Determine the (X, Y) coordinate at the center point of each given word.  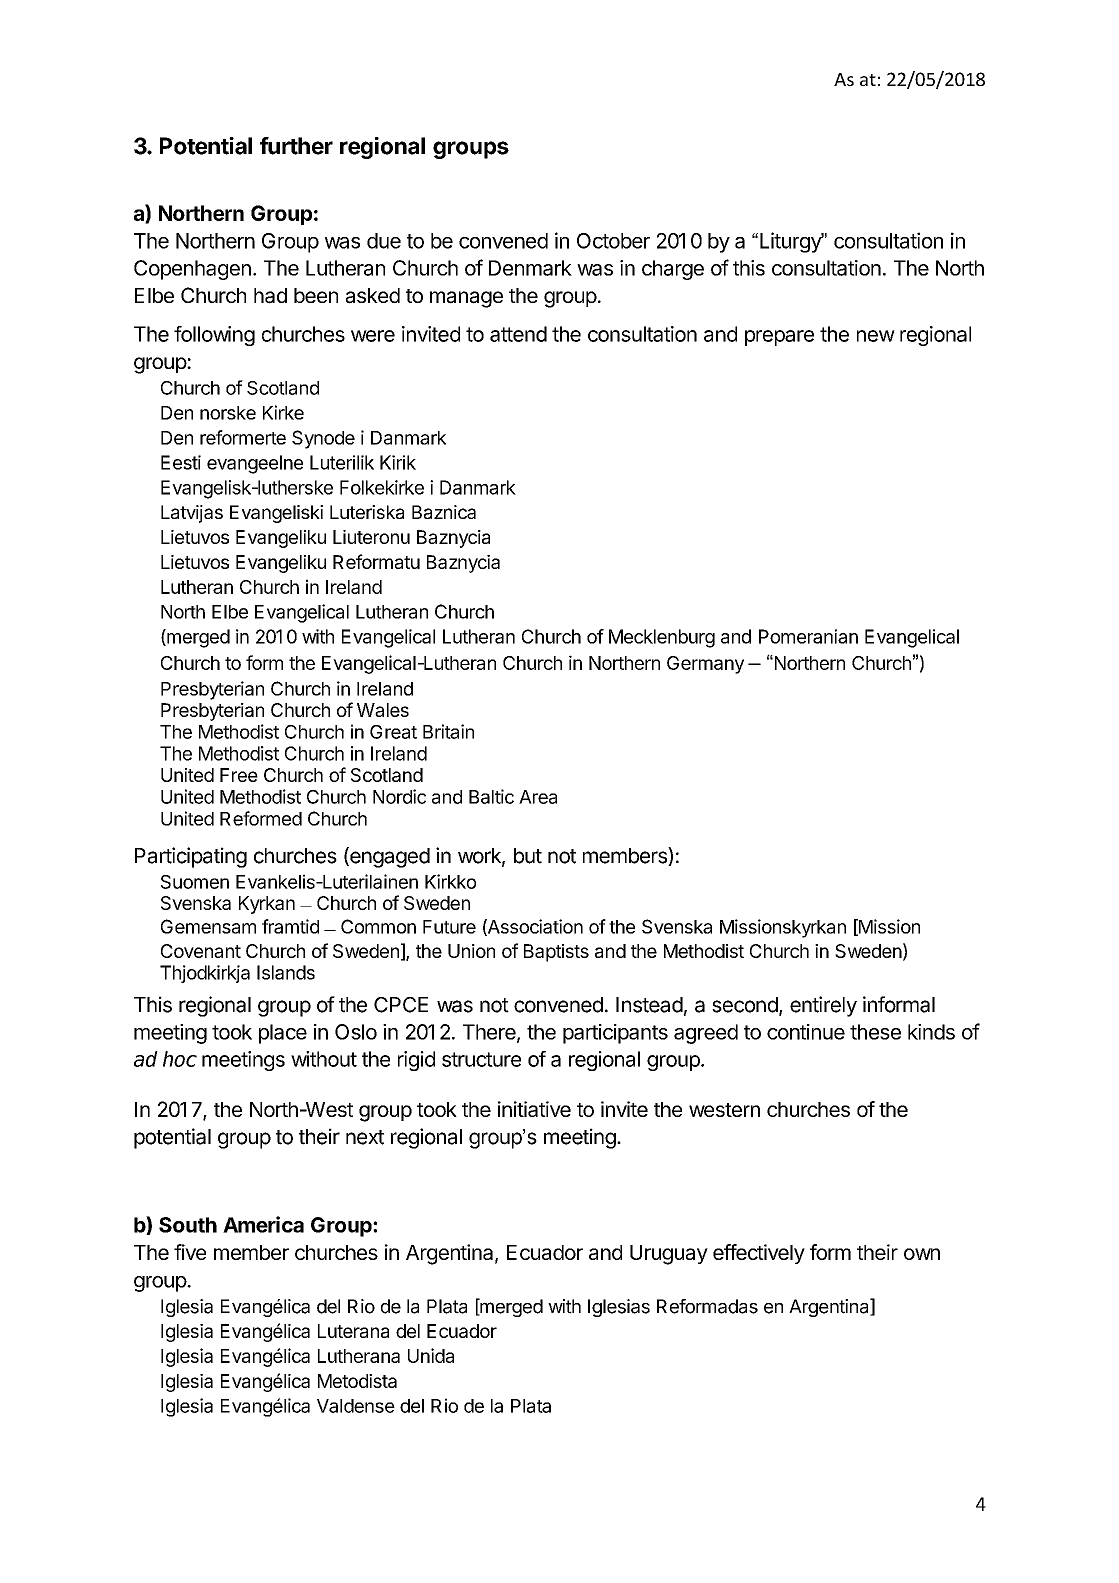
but (528, 856)
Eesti (181, 462)
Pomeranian (808, 636)
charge (673, 270)
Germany (705, 665)
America (263, 1224)
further (296, 146)
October (613, 241)
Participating (191, 857)
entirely (823, 1006)
